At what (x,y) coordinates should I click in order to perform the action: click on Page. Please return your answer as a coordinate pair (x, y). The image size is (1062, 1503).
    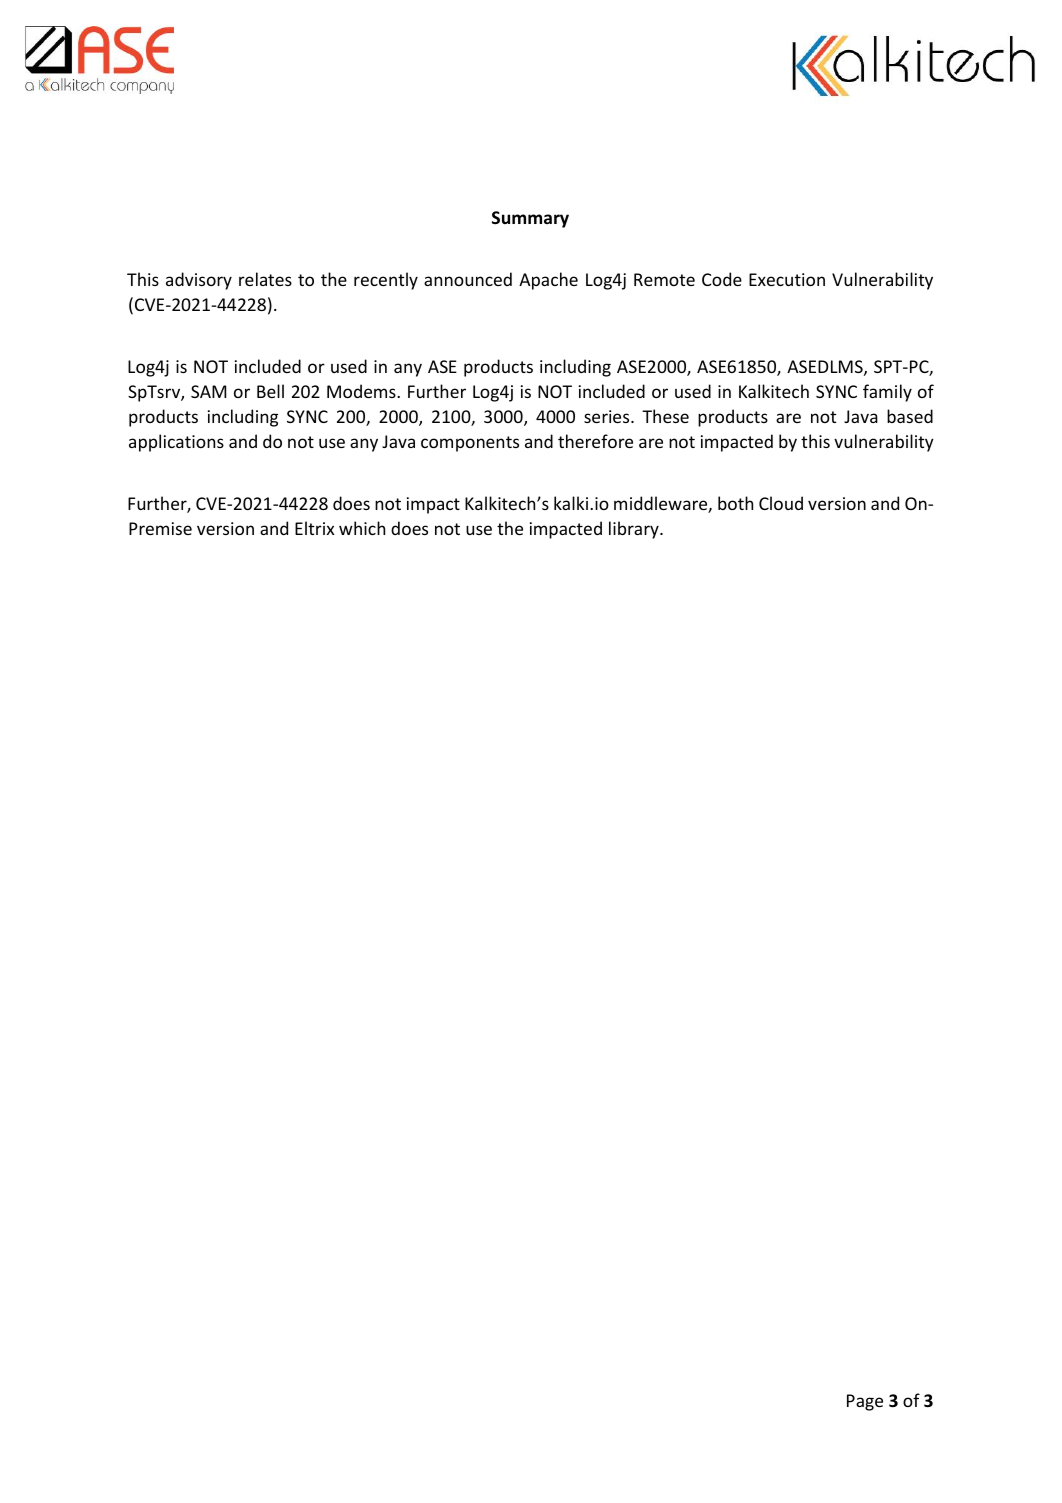
    Looking at the image, I should click on (865, 1402).
